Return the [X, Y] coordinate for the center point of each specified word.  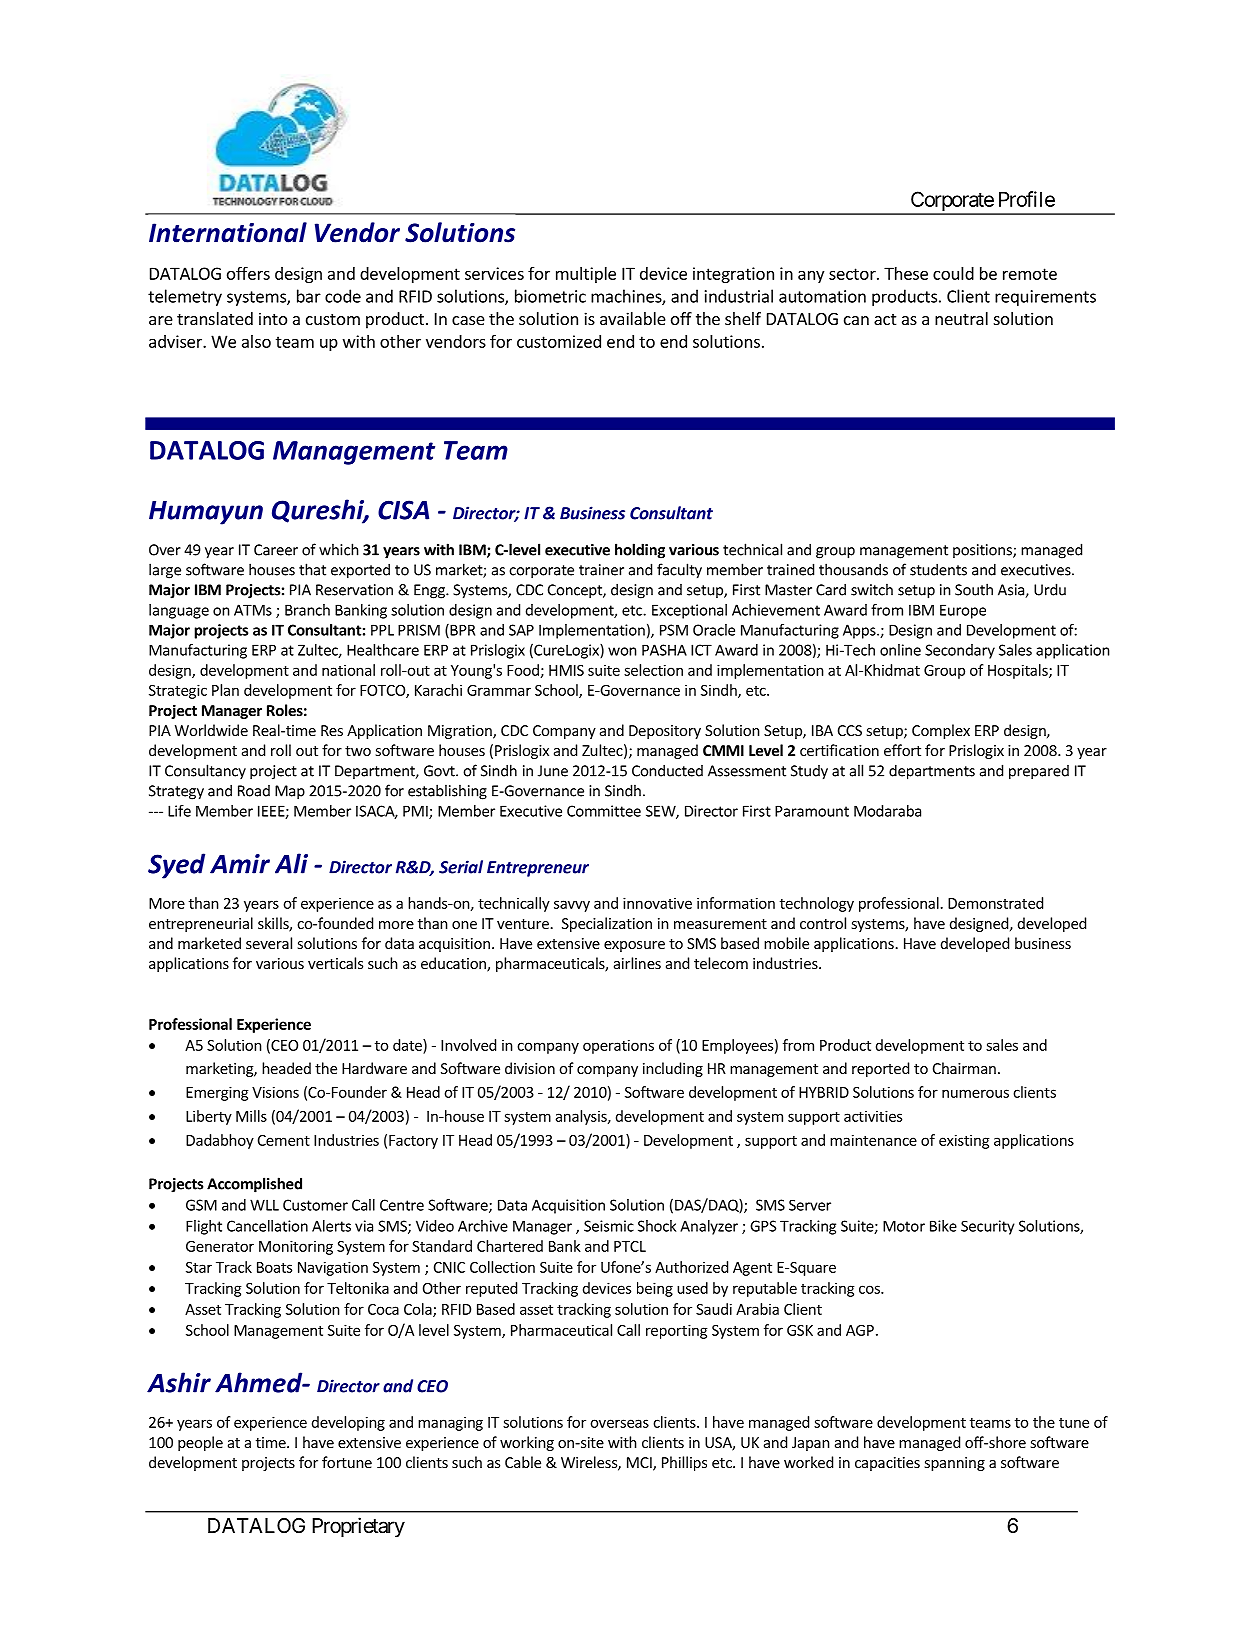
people [200, 1443]
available [633, 318]
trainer [601, 570]
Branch [307, 610]
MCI [640, 1464]
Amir [240, 864]
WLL [264, 1205]
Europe [963, 611]
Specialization [607, 924]
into [273, 318]
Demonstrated [995, 903]
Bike [943, 1226]
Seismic [609, 1226]
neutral [961, 318]
